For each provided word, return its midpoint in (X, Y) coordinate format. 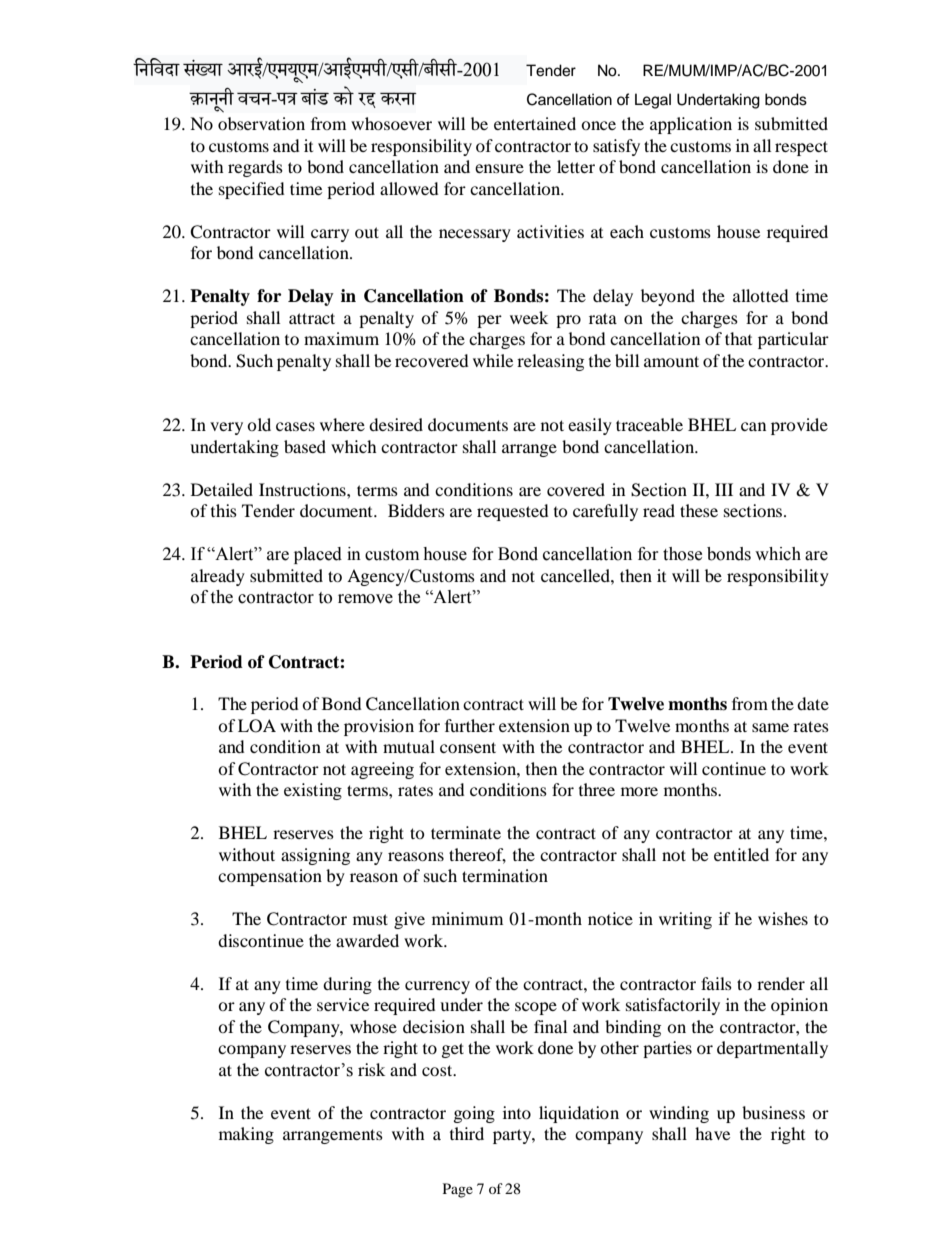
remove (365, 599)
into (517, 1112)
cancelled (576, 575)
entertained (535, 123)
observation (261, 123)
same (770, 727)
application (691, 125)
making (246, 1135)
